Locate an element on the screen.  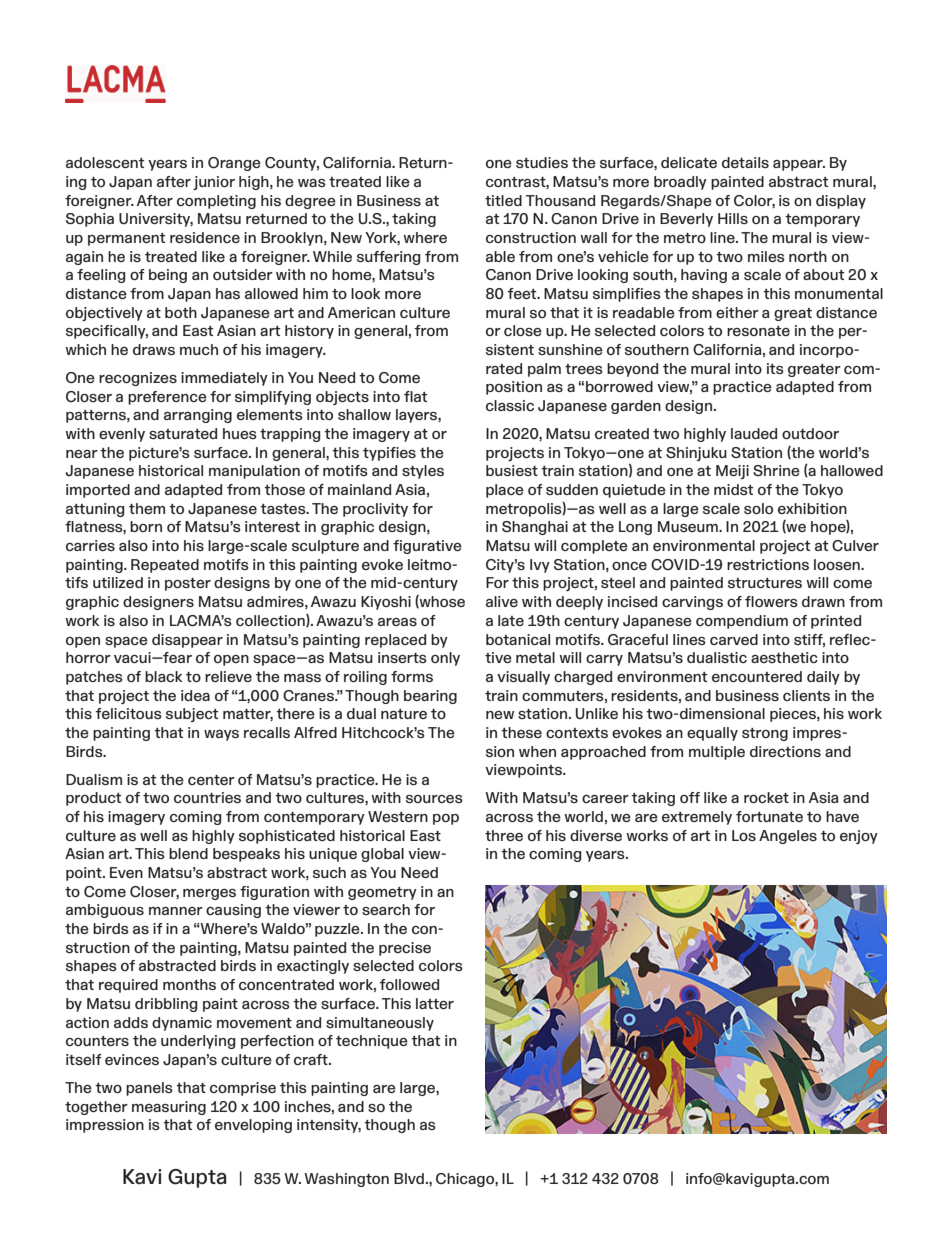
encountered is located at coordinates (757, 676).
